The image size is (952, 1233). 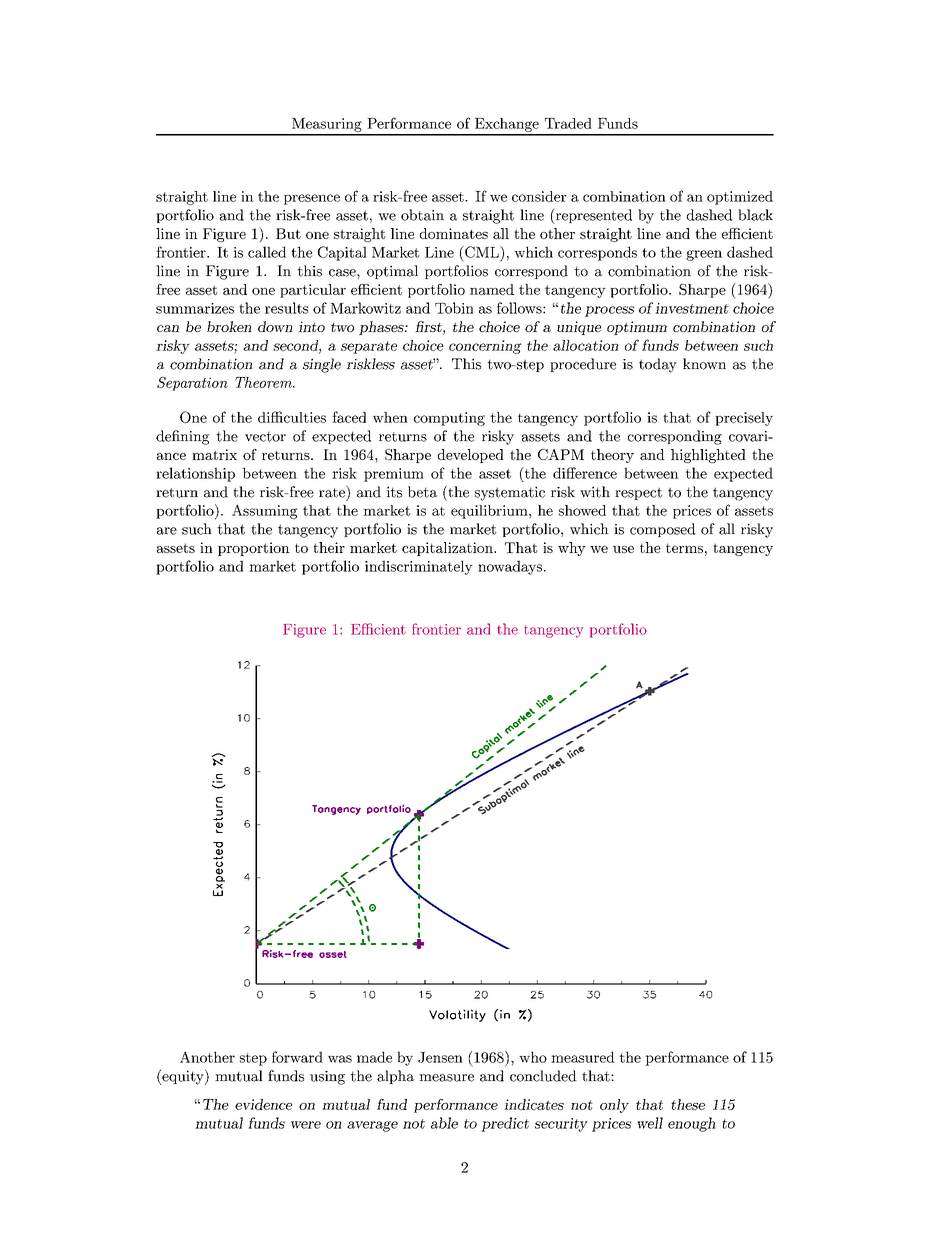 I want to click on Theorem, so click(x=264, y=382).
